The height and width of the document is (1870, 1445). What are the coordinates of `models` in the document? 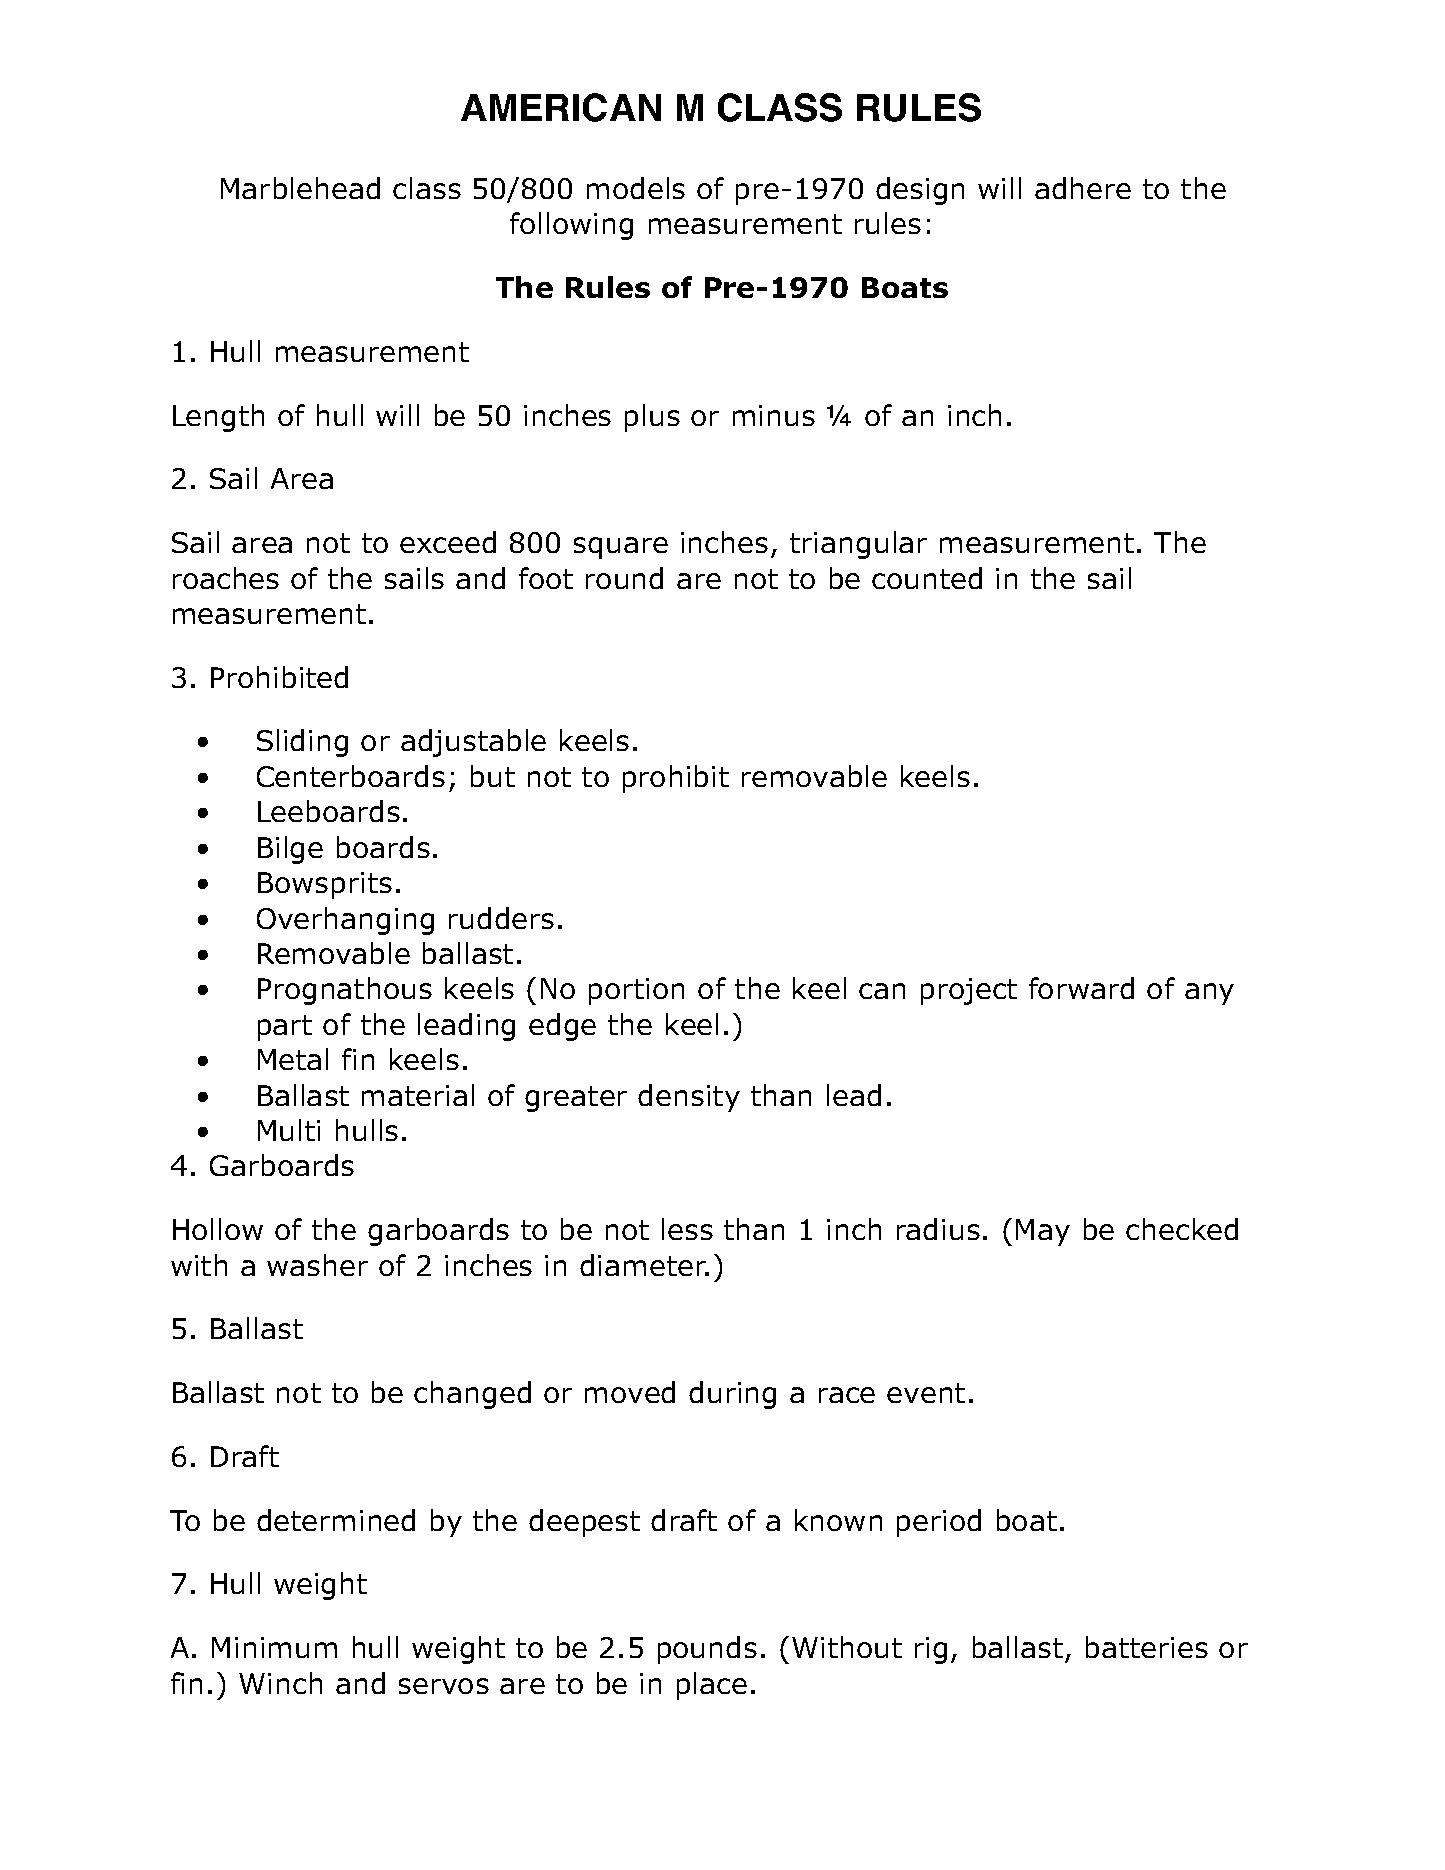 It's located at (636, 188).
